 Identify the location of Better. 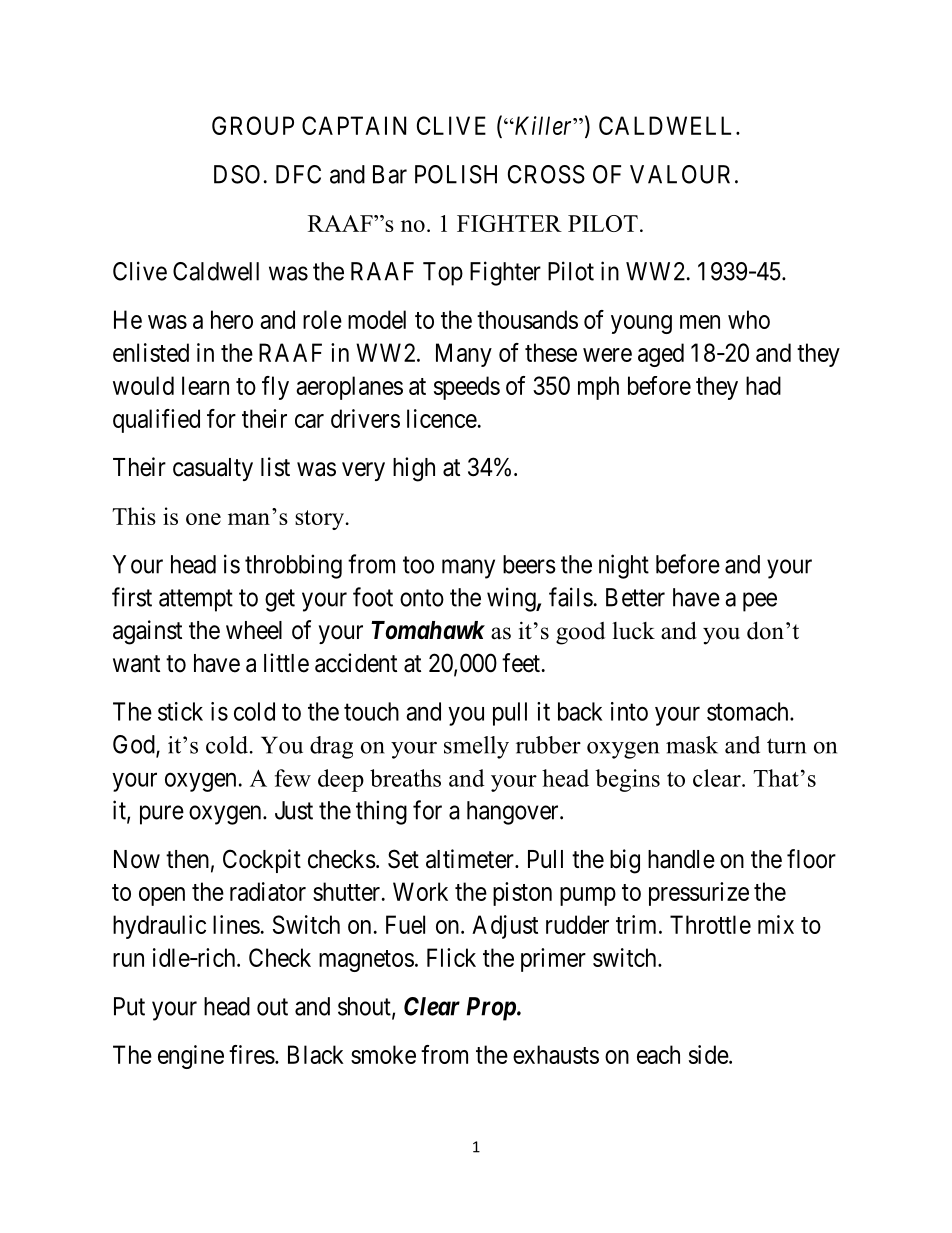
(635, 597).
